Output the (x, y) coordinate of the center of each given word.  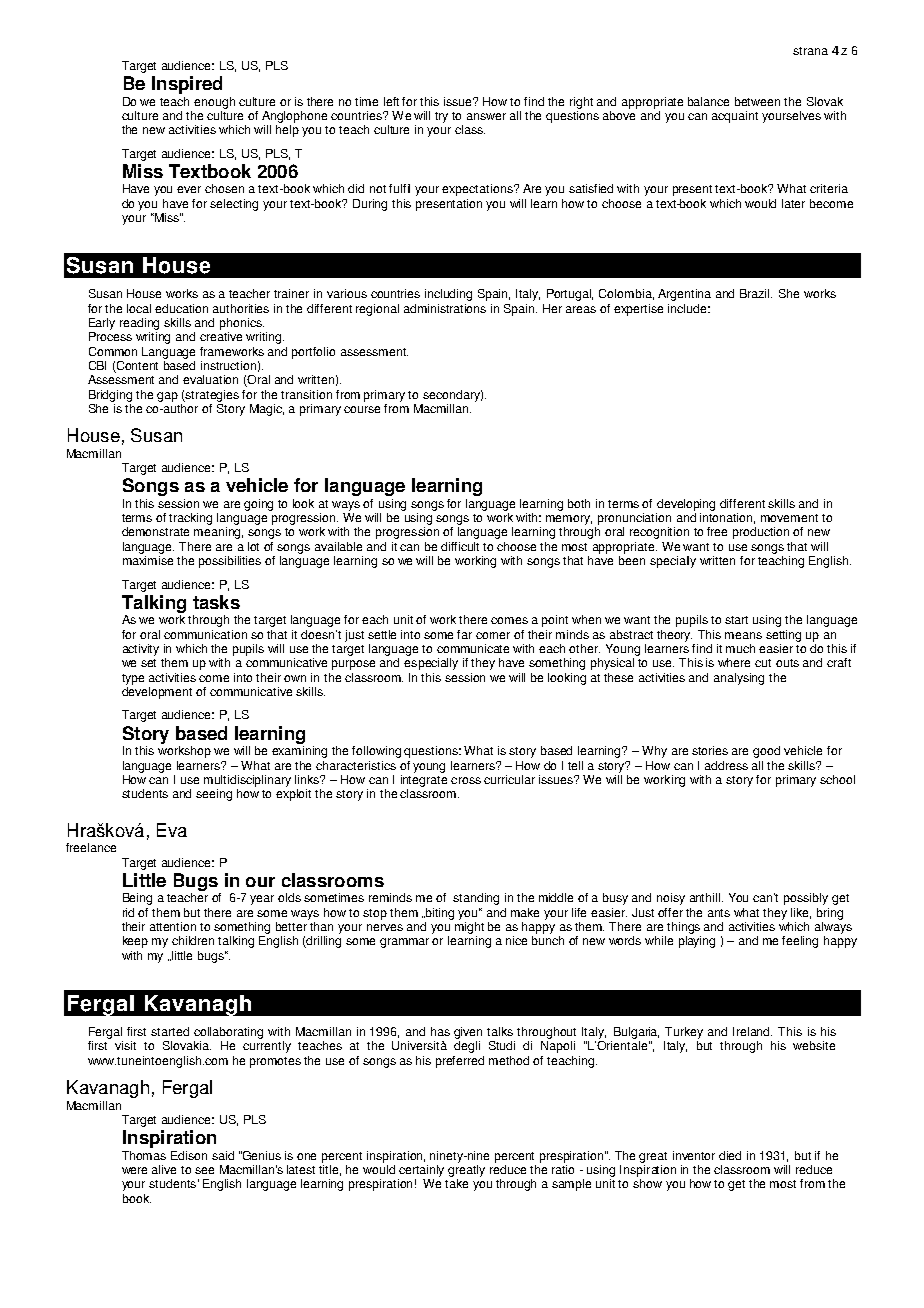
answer (486, 116)
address (726, 765)
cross (466, 780)
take (456, 1183)
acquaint (735, 117)
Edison (189, 1155)
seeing (214, 795)
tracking (190, 519)
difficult (460, 546)
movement (789, 518)
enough (214, 103)
